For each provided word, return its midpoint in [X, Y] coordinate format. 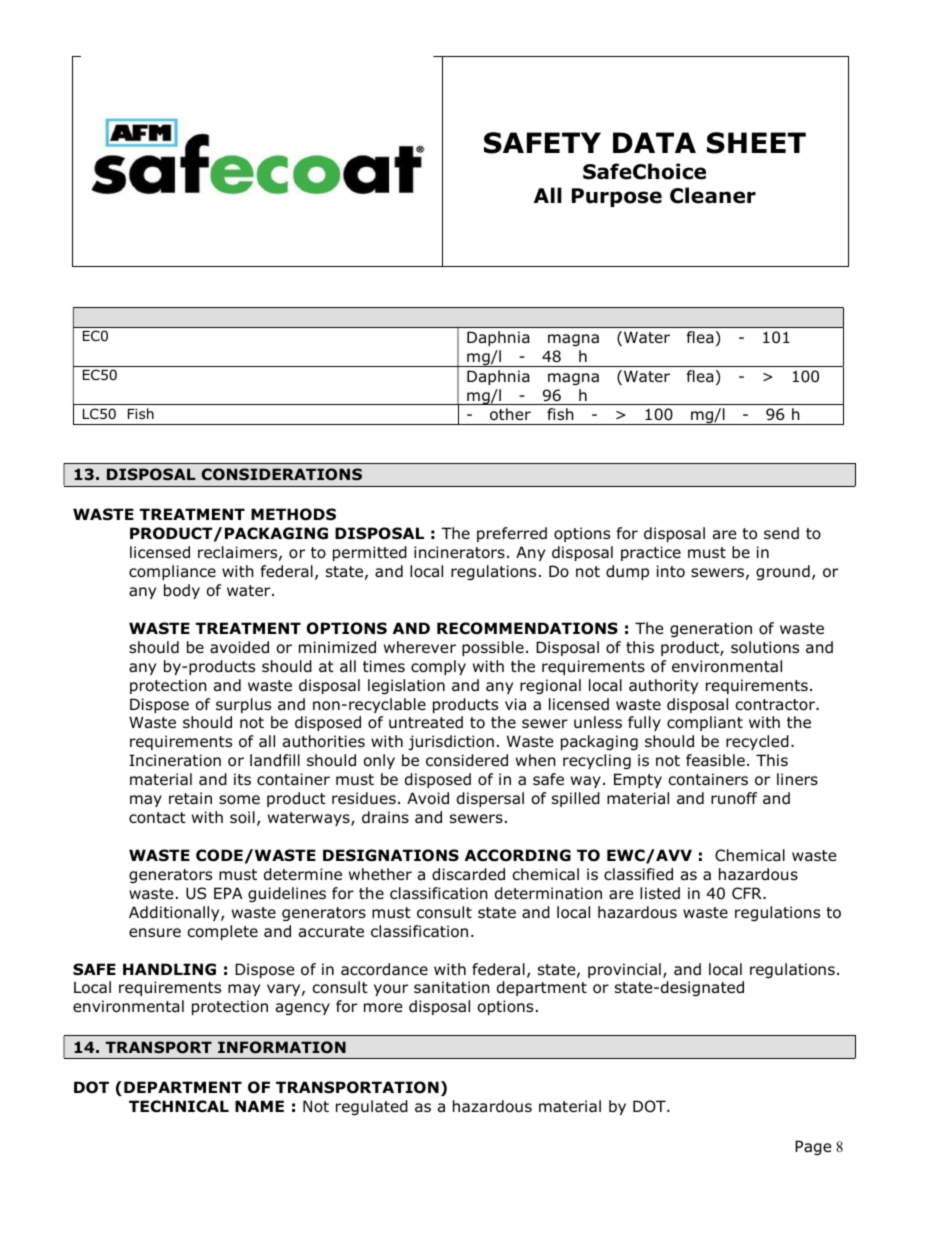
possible [493, 648]
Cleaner [713, 195]
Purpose [617, 197]
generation [711, 629]
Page [813, 1147]
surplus [243, 705]
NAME [259, 1106]
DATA [654, 142]
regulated [372, 1107]
